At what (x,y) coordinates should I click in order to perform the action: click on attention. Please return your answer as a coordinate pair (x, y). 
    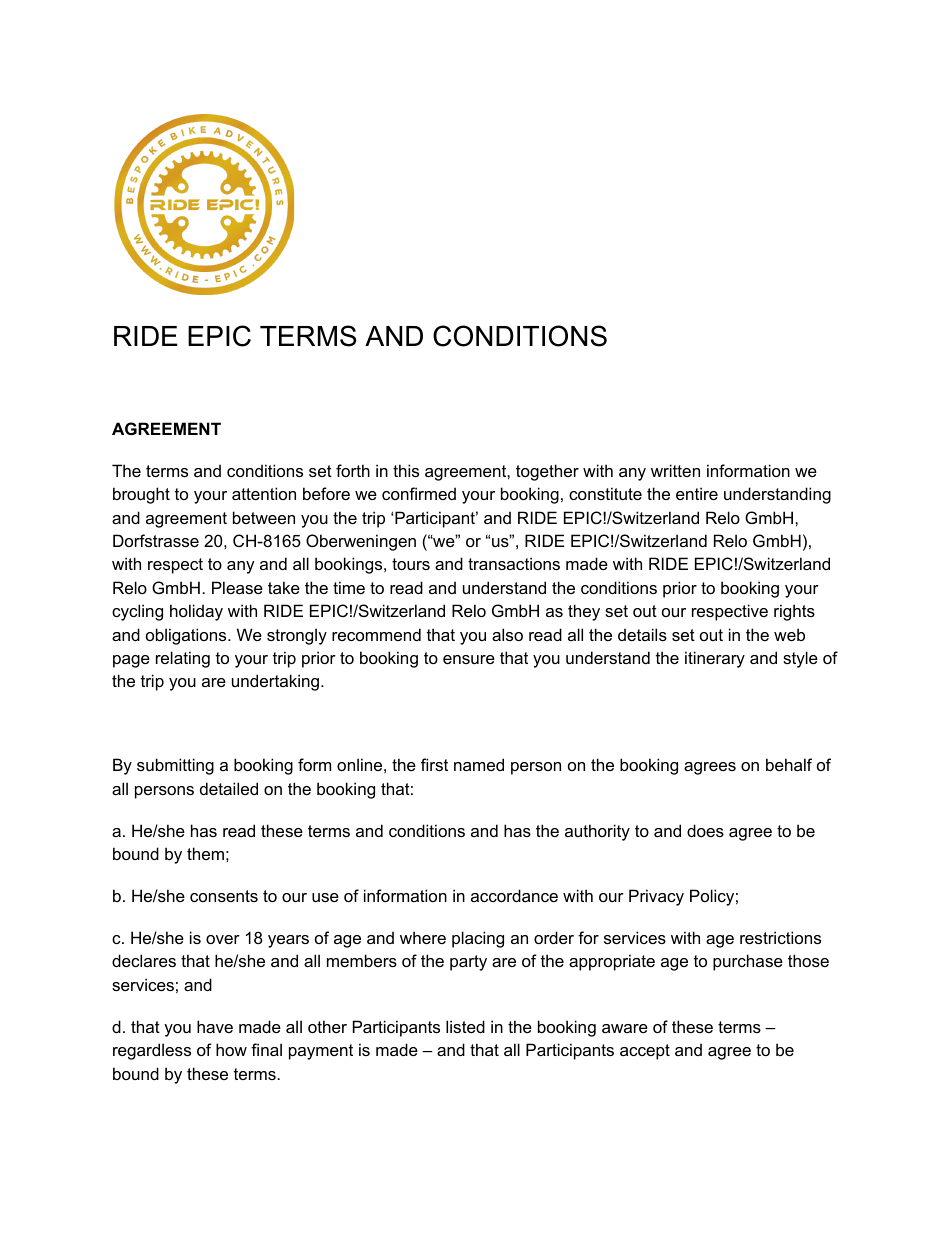
    Looking at the image, I should click on (264, 493).
